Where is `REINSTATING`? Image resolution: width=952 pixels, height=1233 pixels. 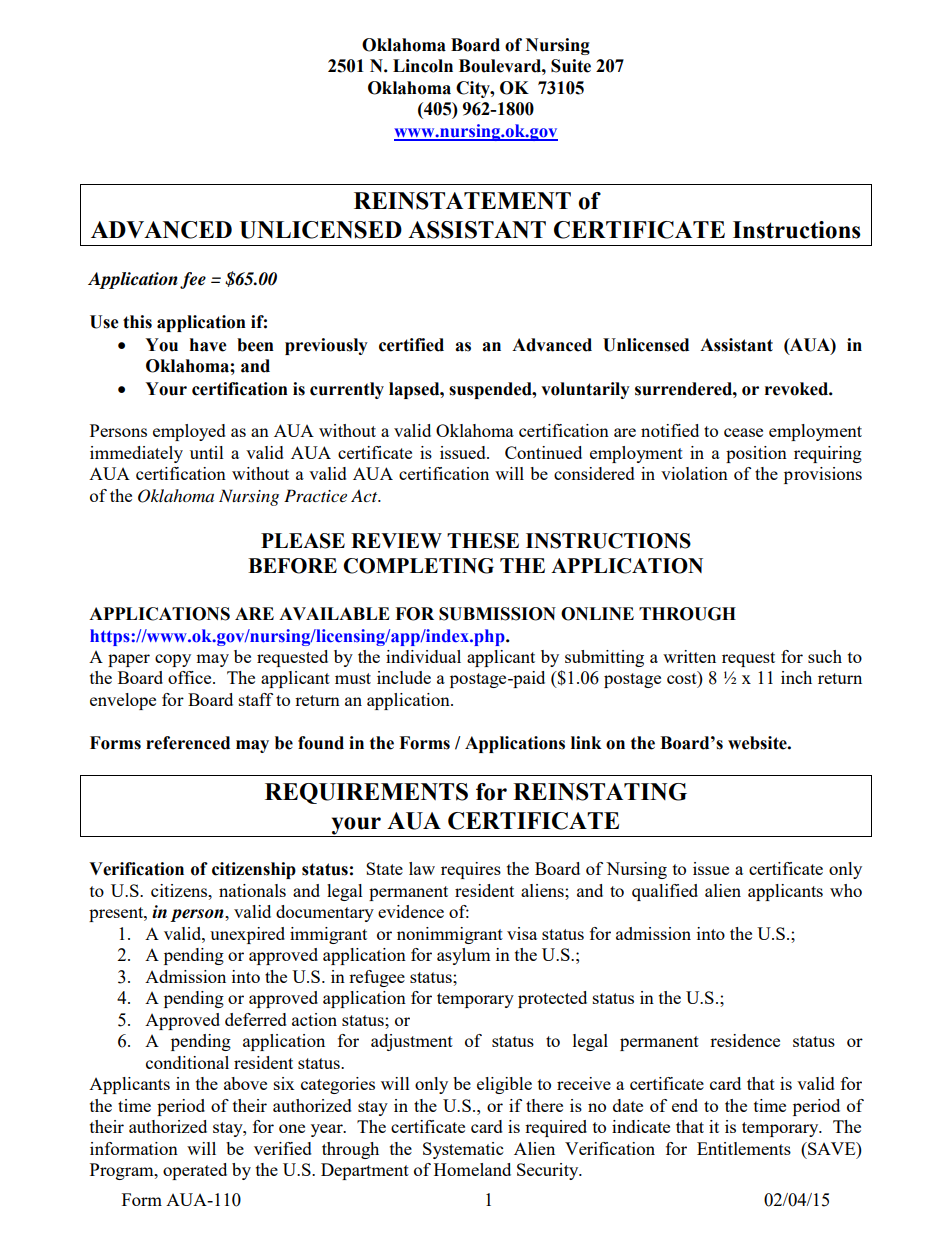
REINSTATING is located at coordinates (600, 792).
